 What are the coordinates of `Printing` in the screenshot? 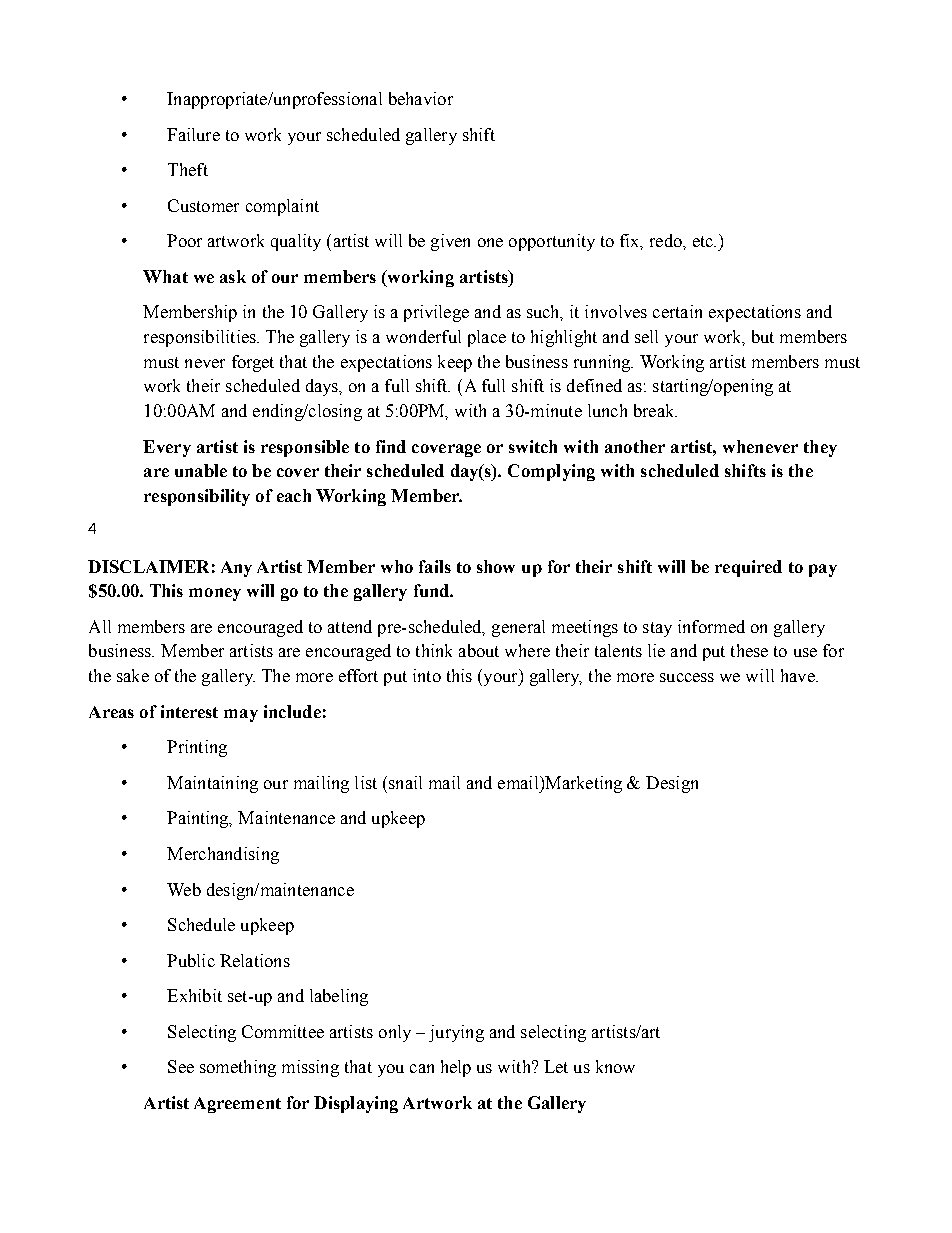 It's located at (197, 748).
